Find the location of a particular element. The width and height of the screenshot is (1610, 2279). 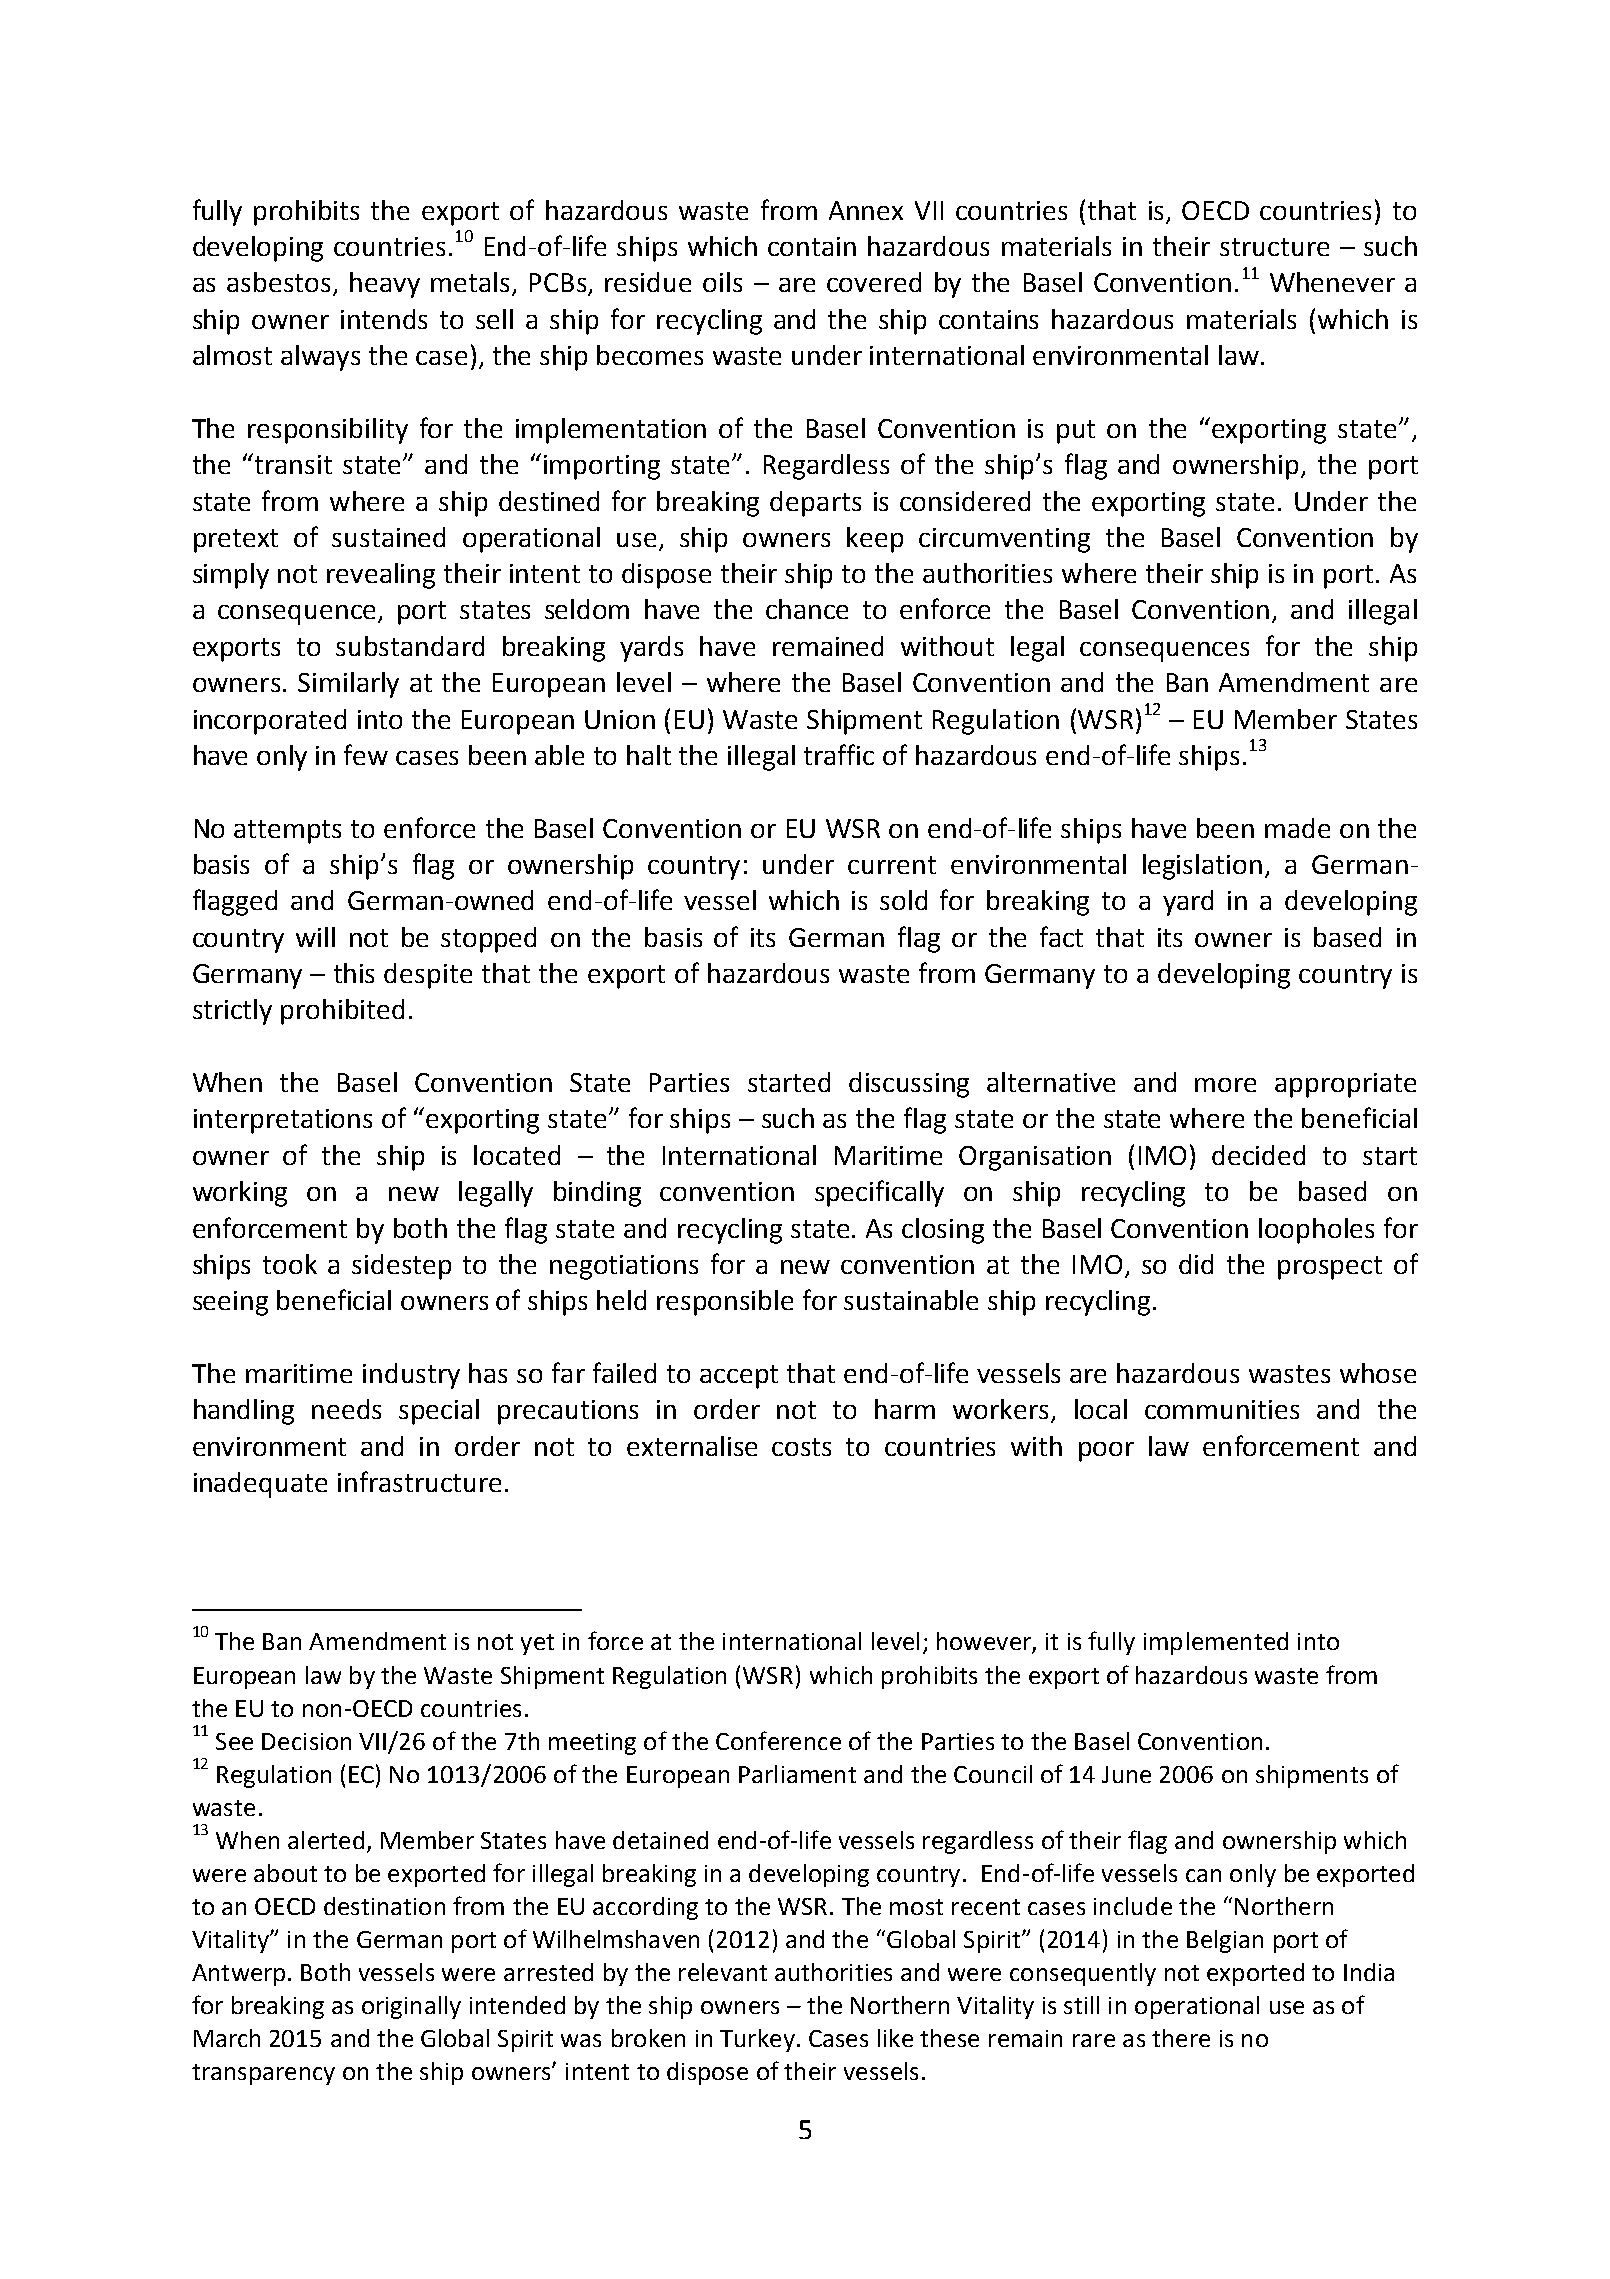

put is located at coordinates (1076, 432).
